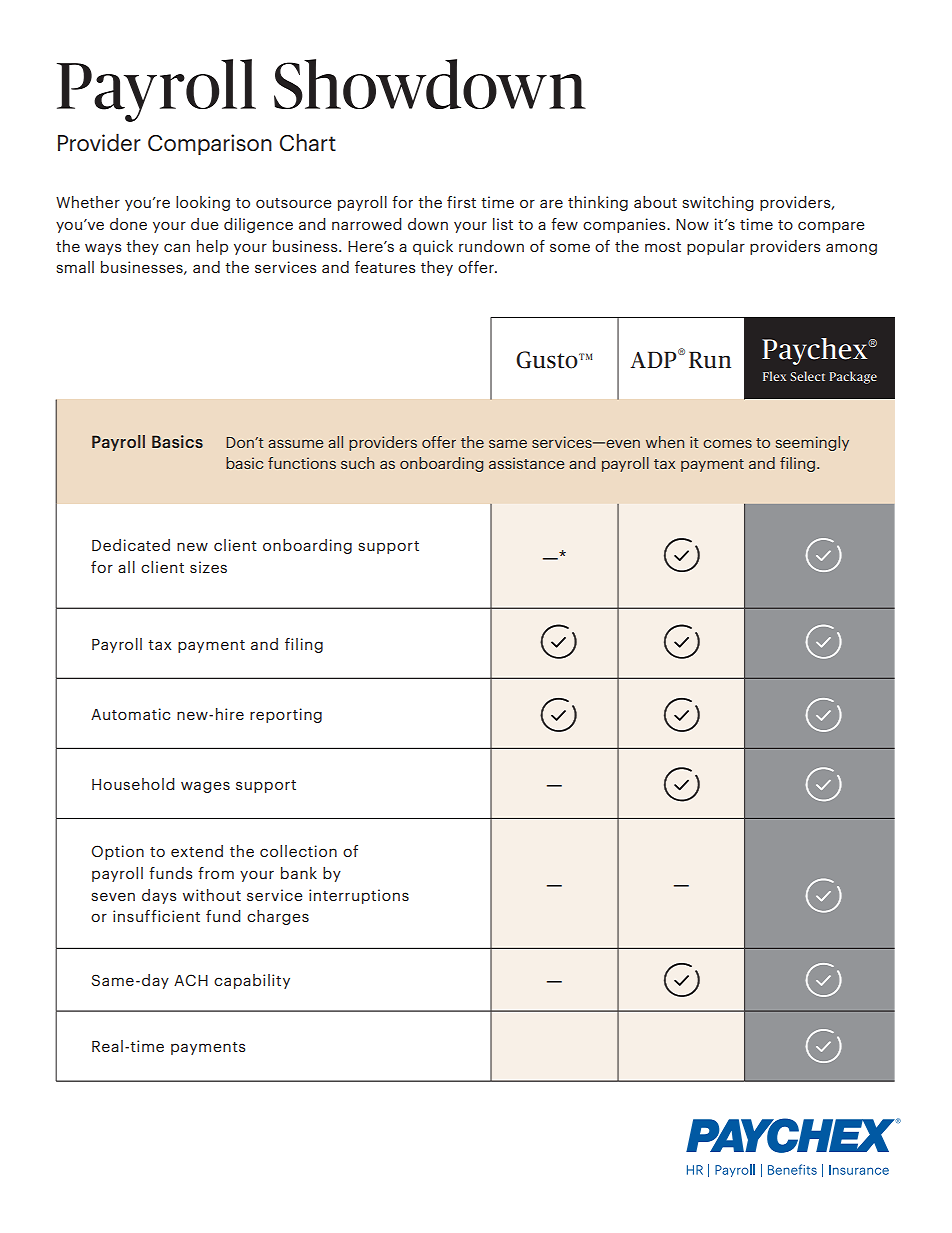 The width and height of the image is (952, 1233). Describe the element at coordinates (295, 444) in the image. I see `assume` at that location.
